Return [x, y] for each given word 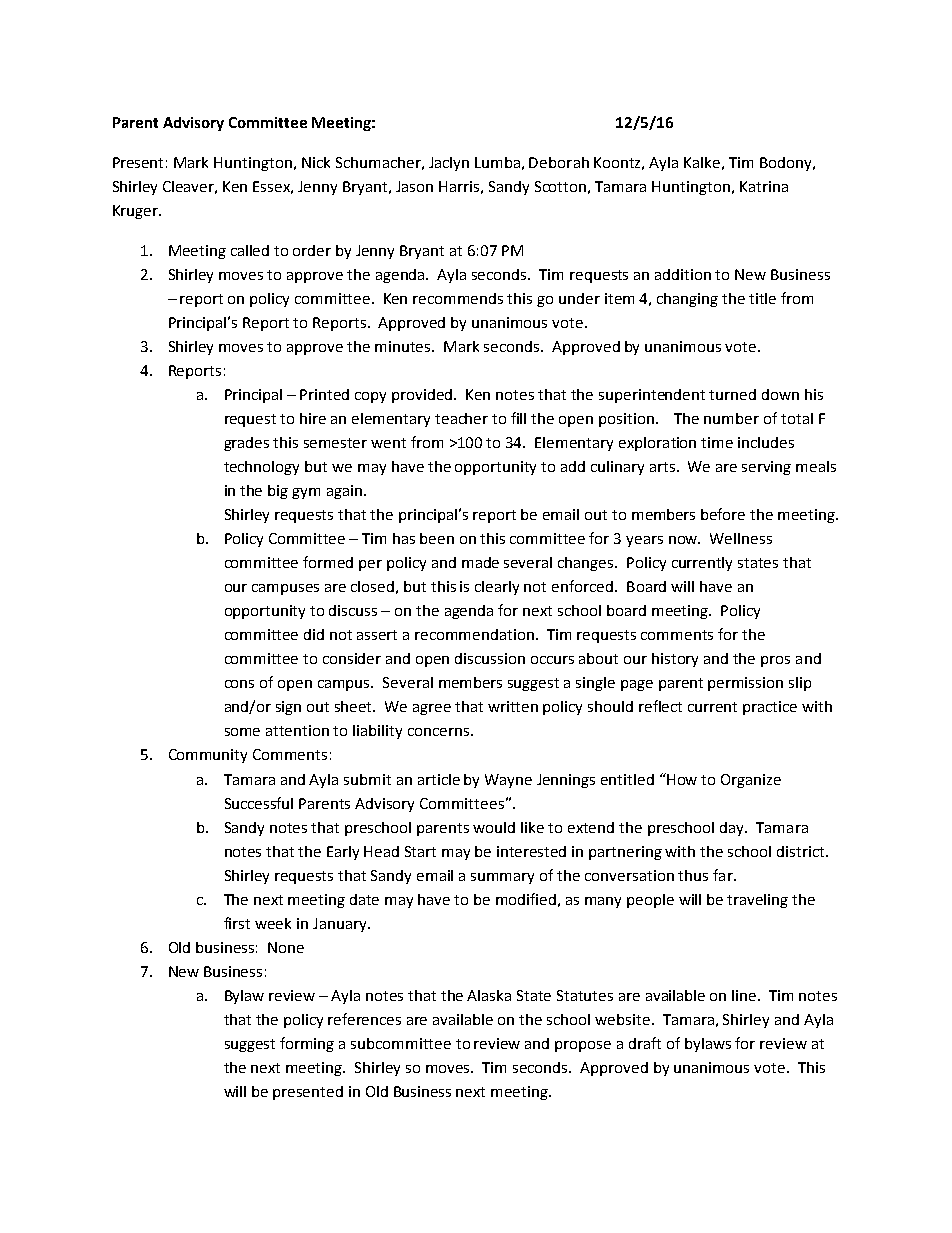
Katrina [764, 186]
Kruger [137, 212]
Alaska [489, 995]
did [314, 634]
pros [775, 661]
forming [307, 1044]
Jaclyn [449, 164]
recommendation [476, 634]
